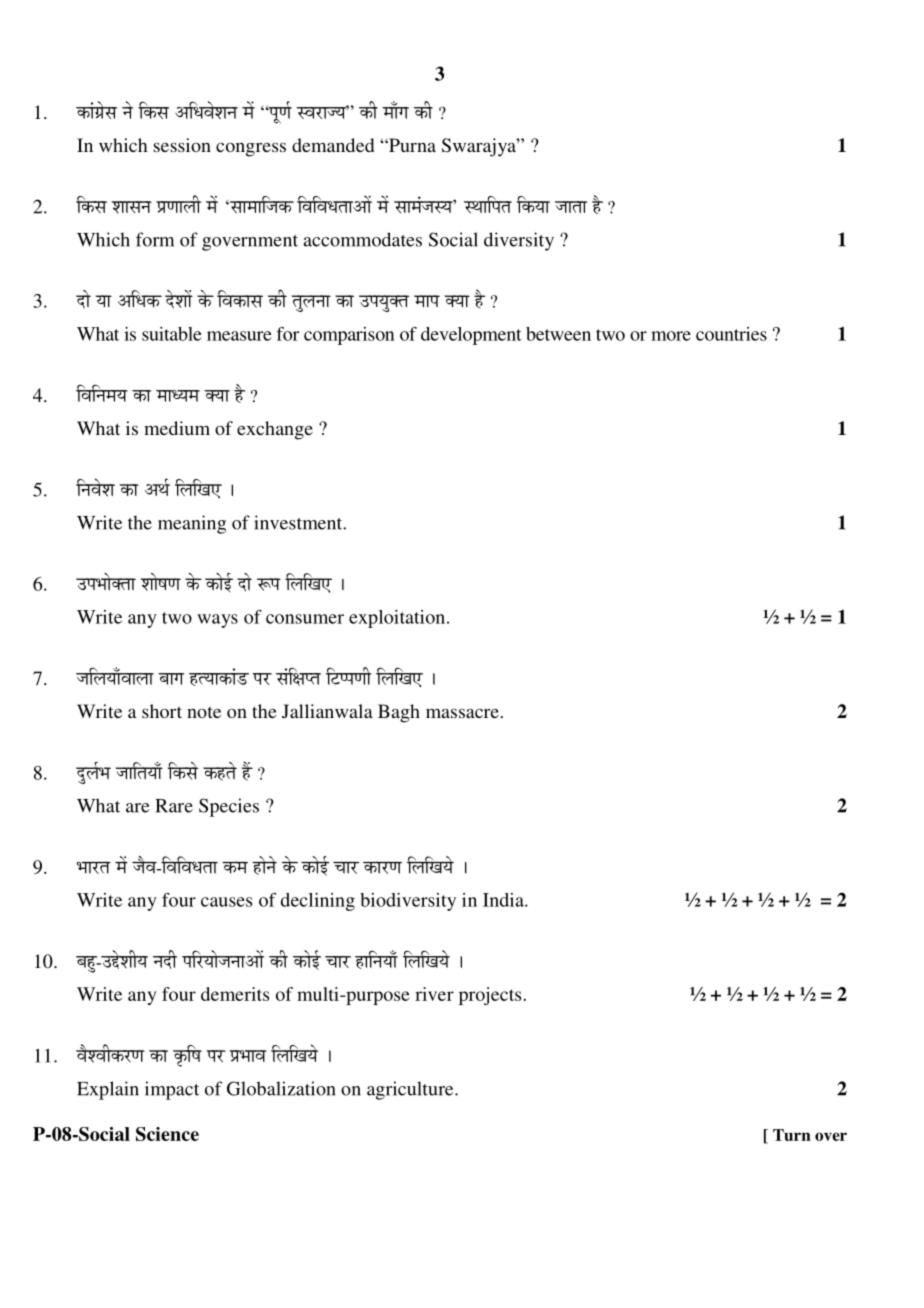  Describe the element at coordinates (411, 1090) in the image. I see `agriculture` at that location.
